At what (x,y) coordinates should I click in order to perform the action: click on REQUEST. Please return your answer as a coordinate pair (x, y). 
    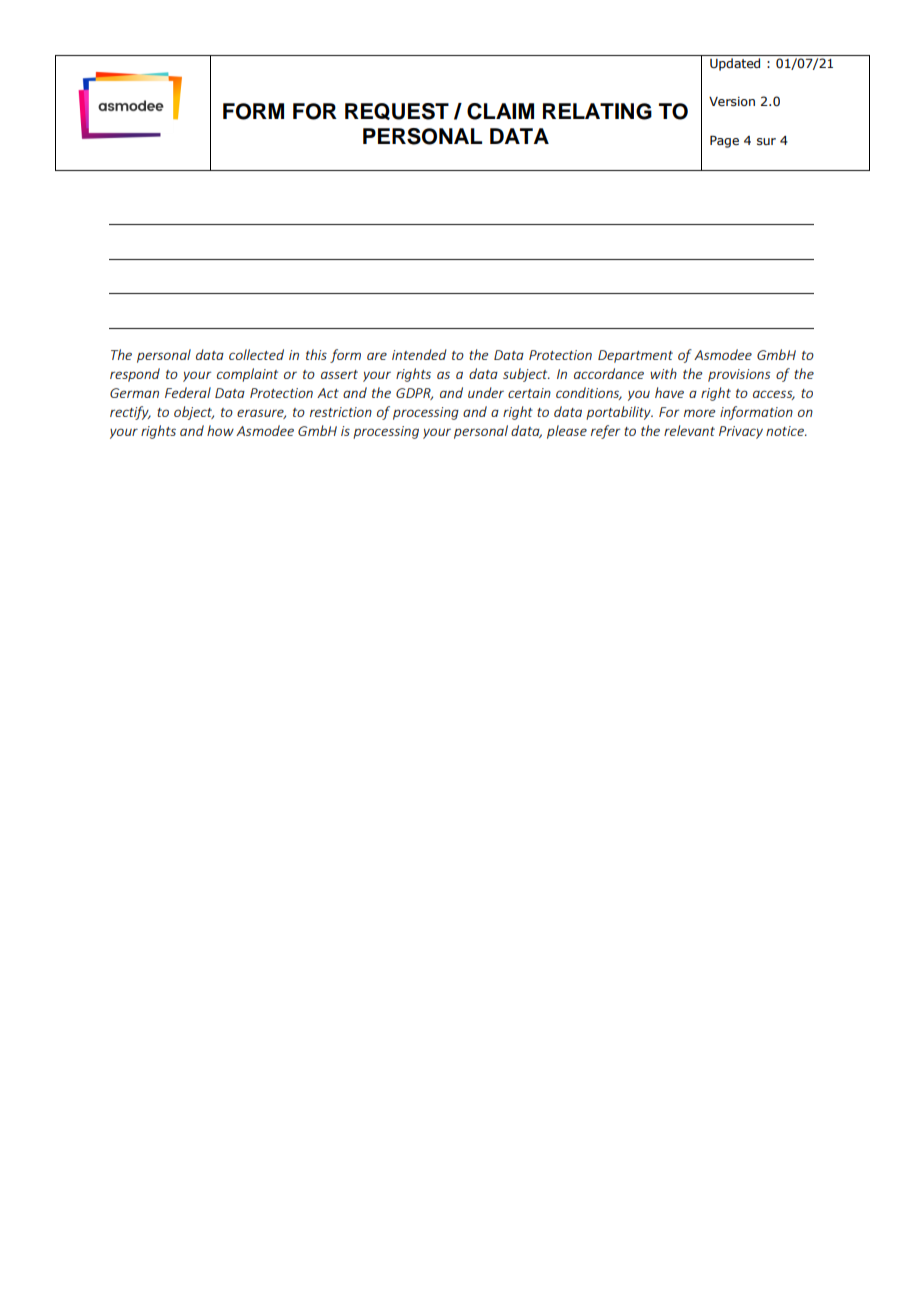
    Looking at the image, I should click on (397, 111).
